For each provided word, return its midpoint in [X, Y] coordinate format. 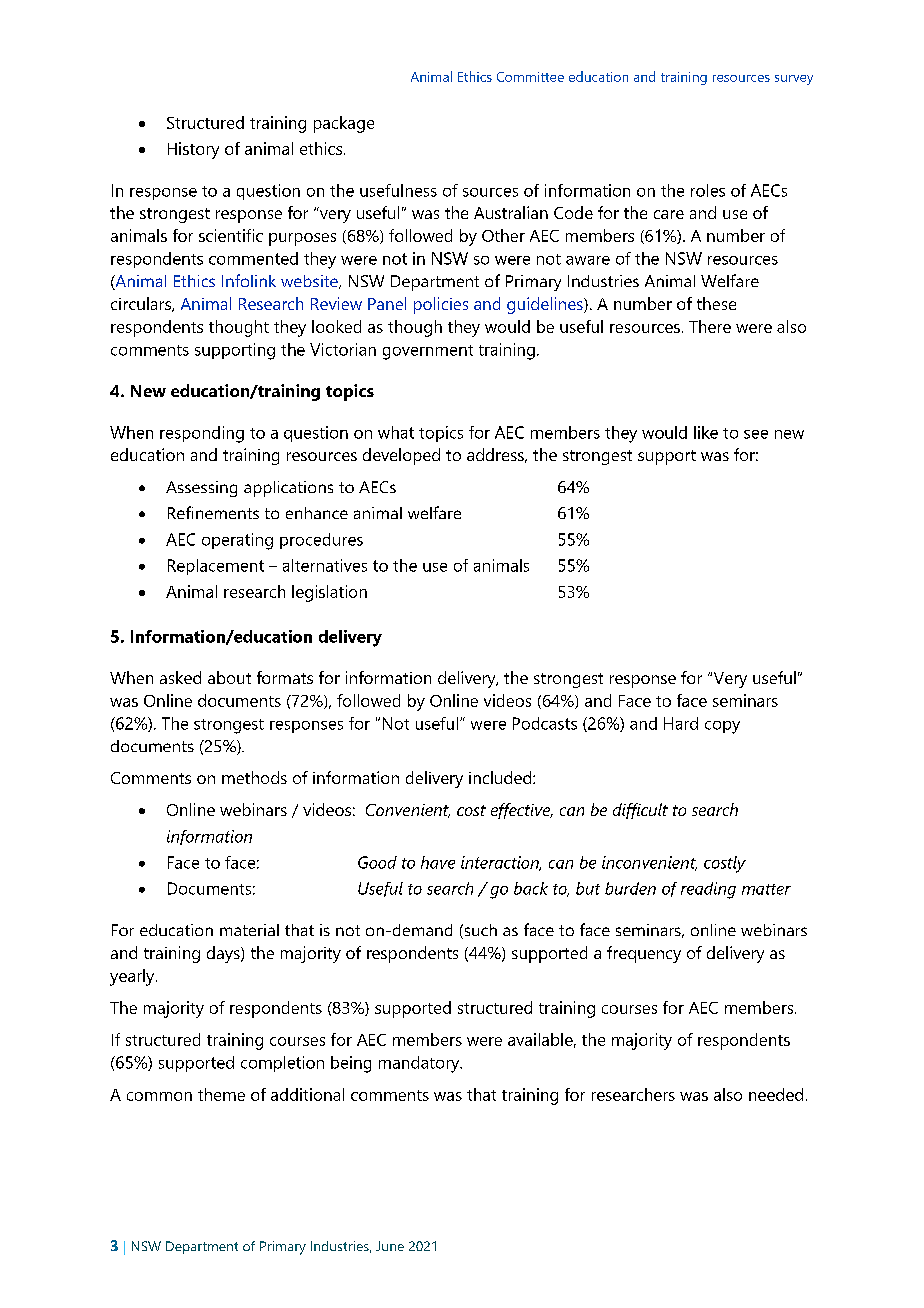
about [229, 677]
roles [708, 190]
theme [221, 1094]
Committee [530, 77]
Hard [681, 723]
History [193, 150]
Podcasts [545, 723]
